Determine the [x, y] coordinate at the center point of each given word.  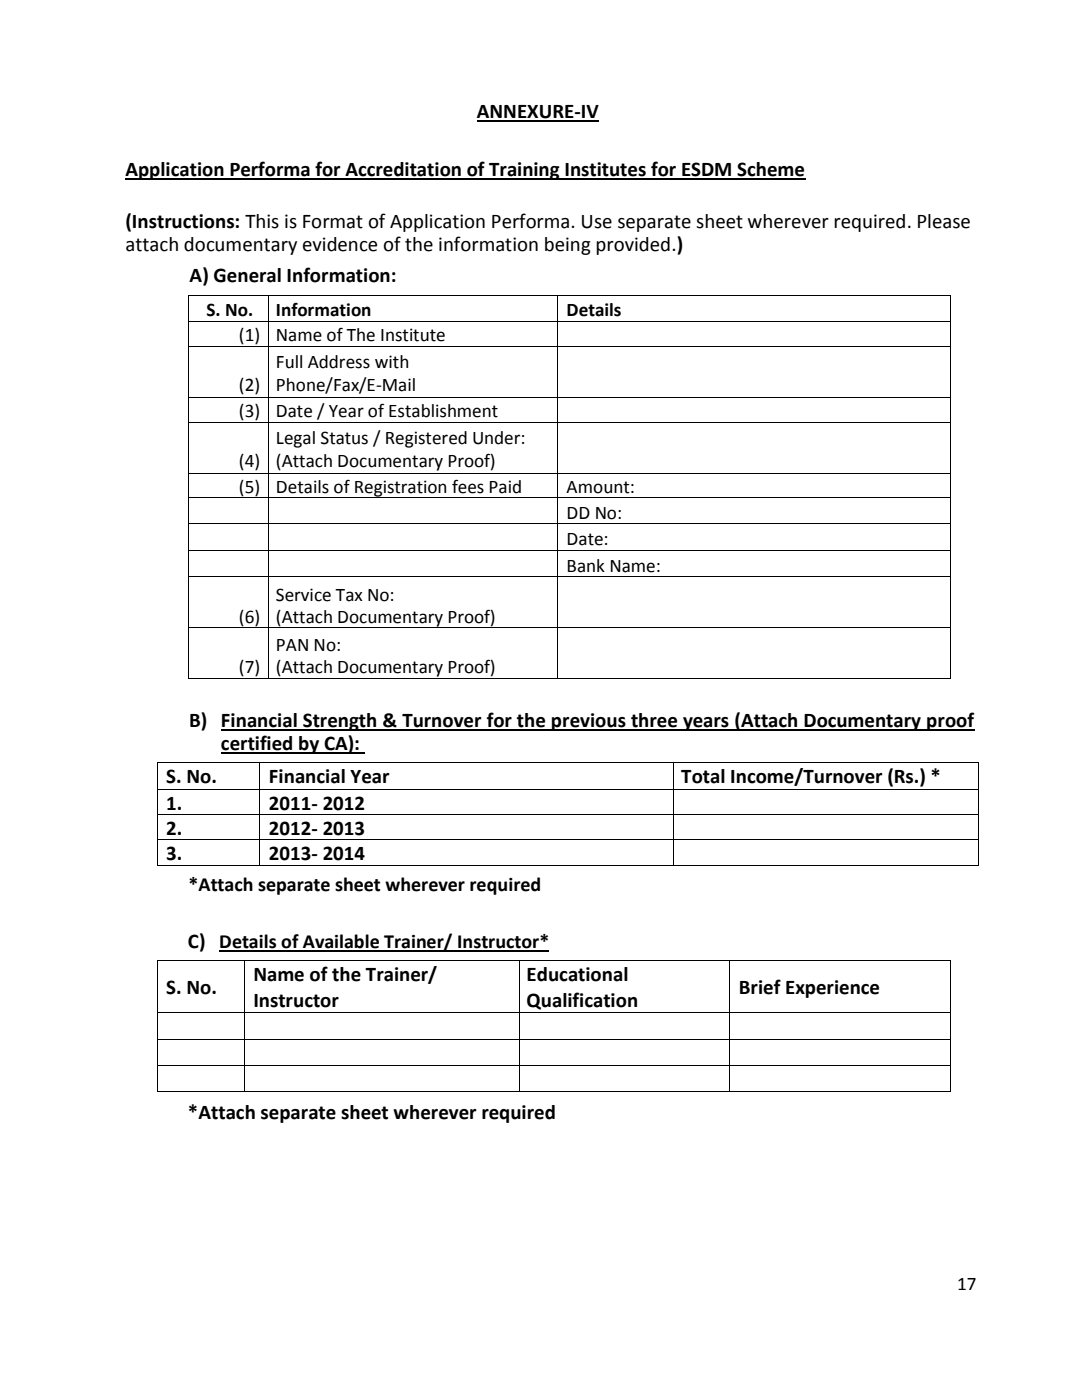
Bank [586, 566]
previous [589, 722]
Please [944, 221]
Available [341, 942]
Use [597, 222]
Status [344, 438]
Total [703, 776]
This [262, 221]
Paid [505, 487]
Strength [340, 722]
